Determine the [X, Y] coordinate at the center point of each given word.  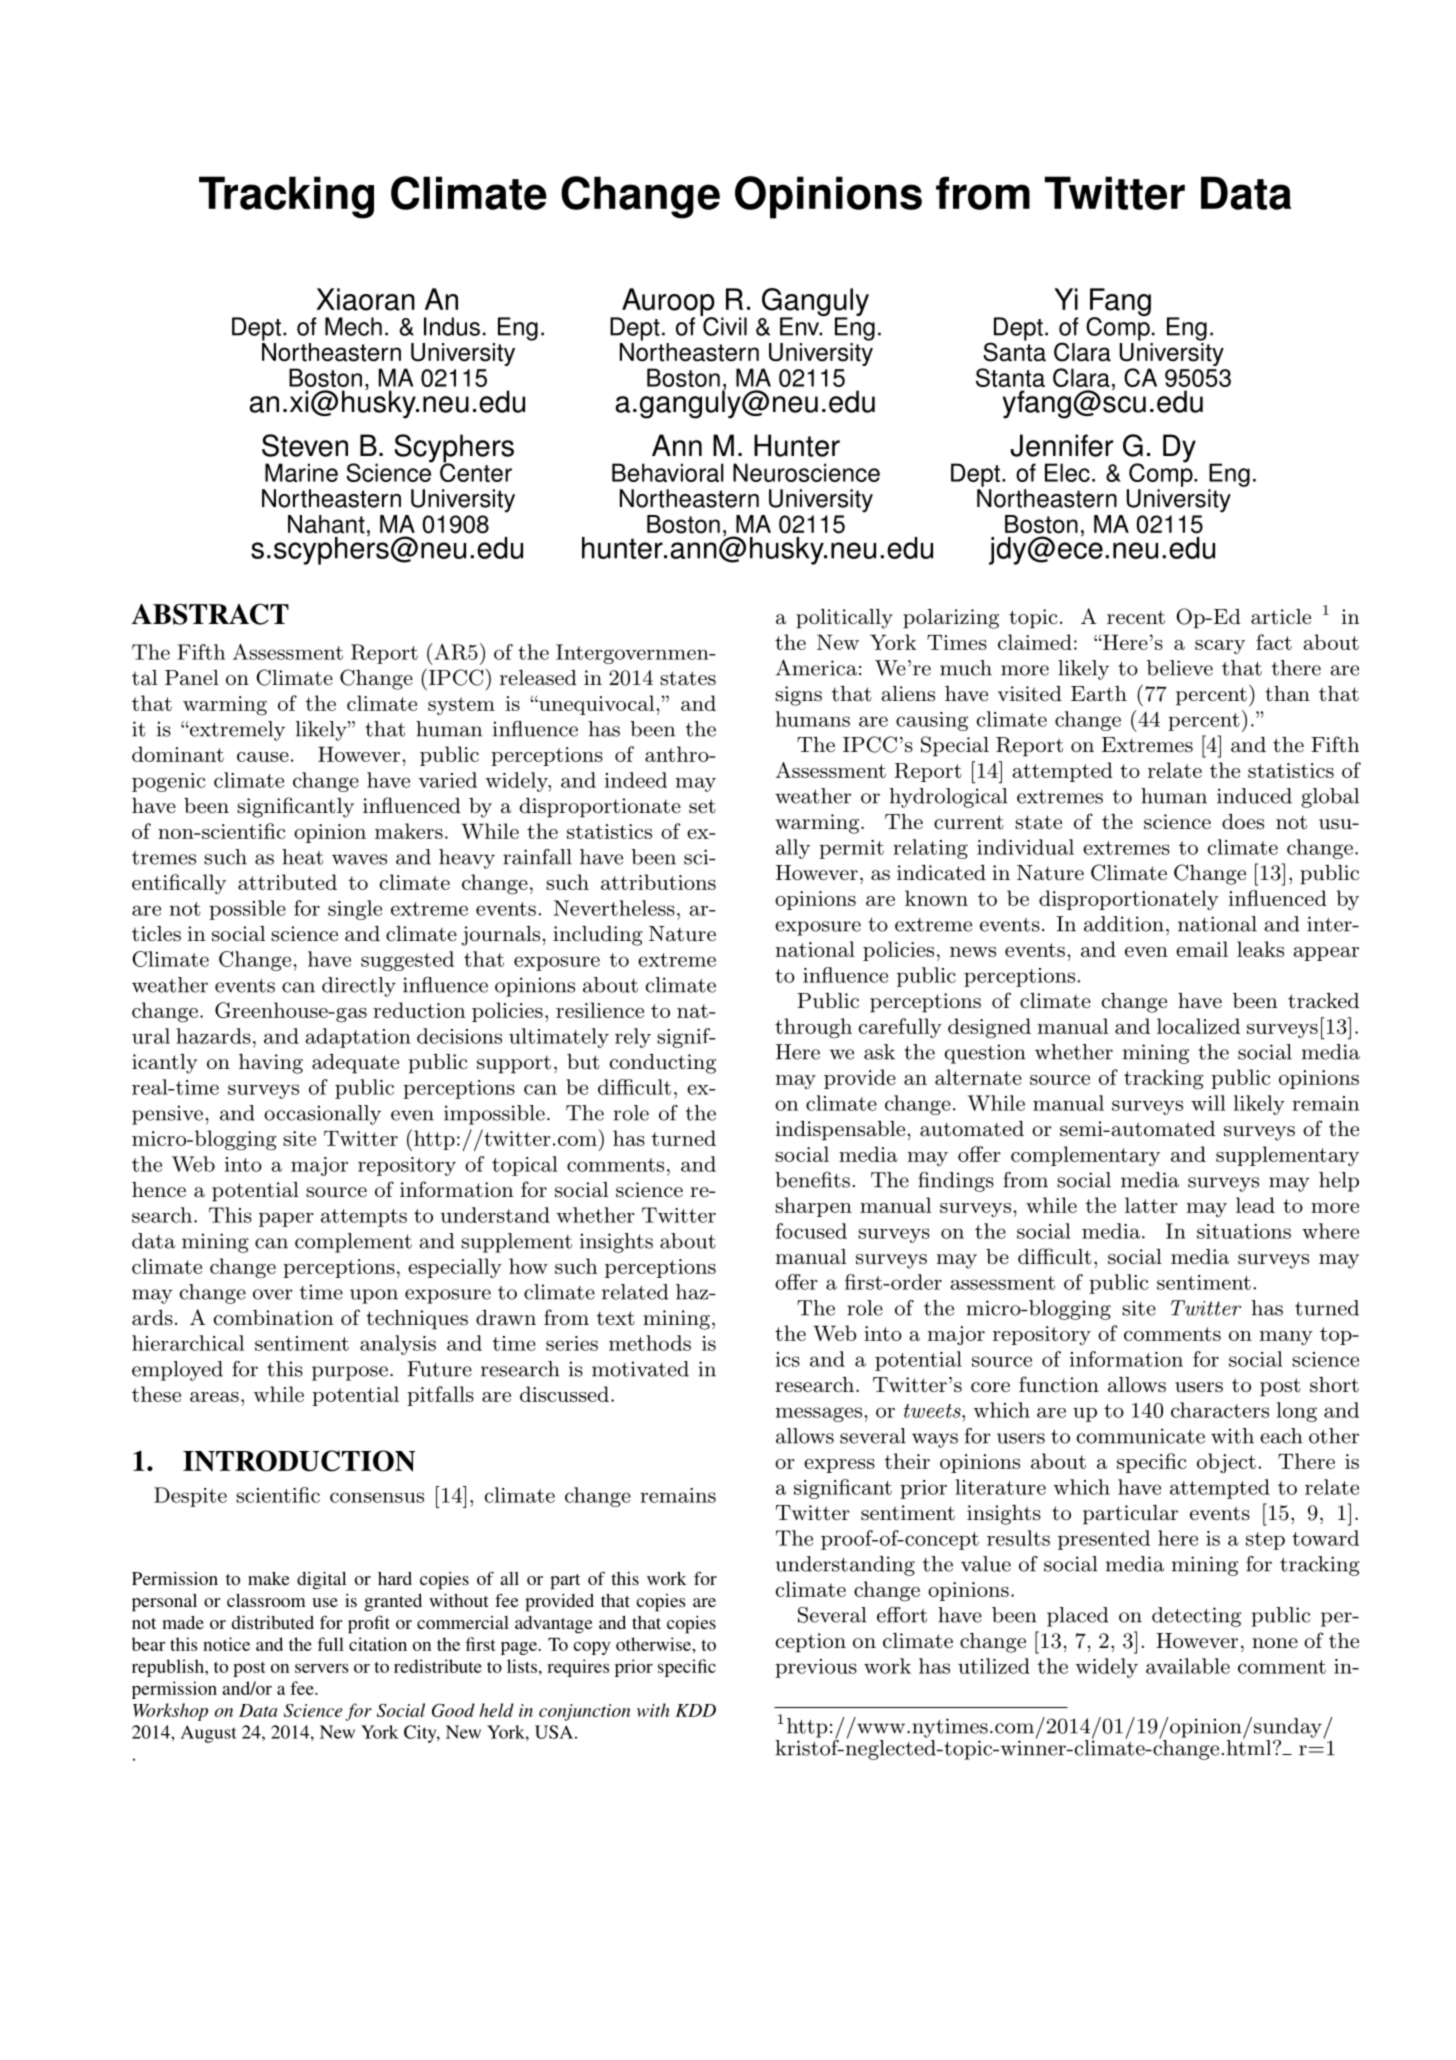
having [271, 1064]
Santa [1014, 351]
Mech [353, 326]
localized [1198, 1026]
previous [816, 1668]
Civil [724, 325]
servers [322, 1668]
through [813, 1028]
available [1188, 1666]
